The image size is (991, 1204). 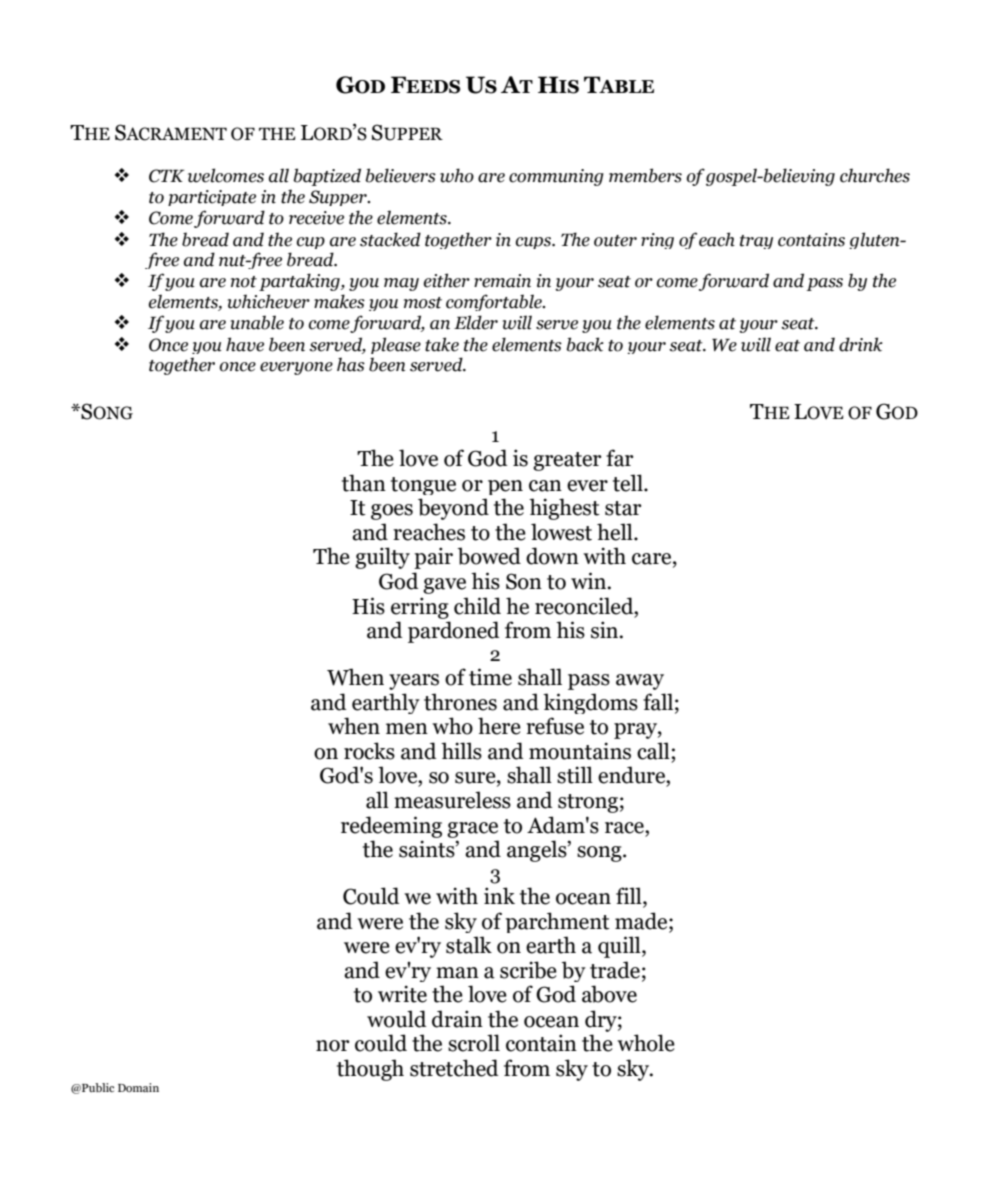 What do you see at coordinates (575, 775) in the document?
I see `still` at bounding box center [575, 775].
